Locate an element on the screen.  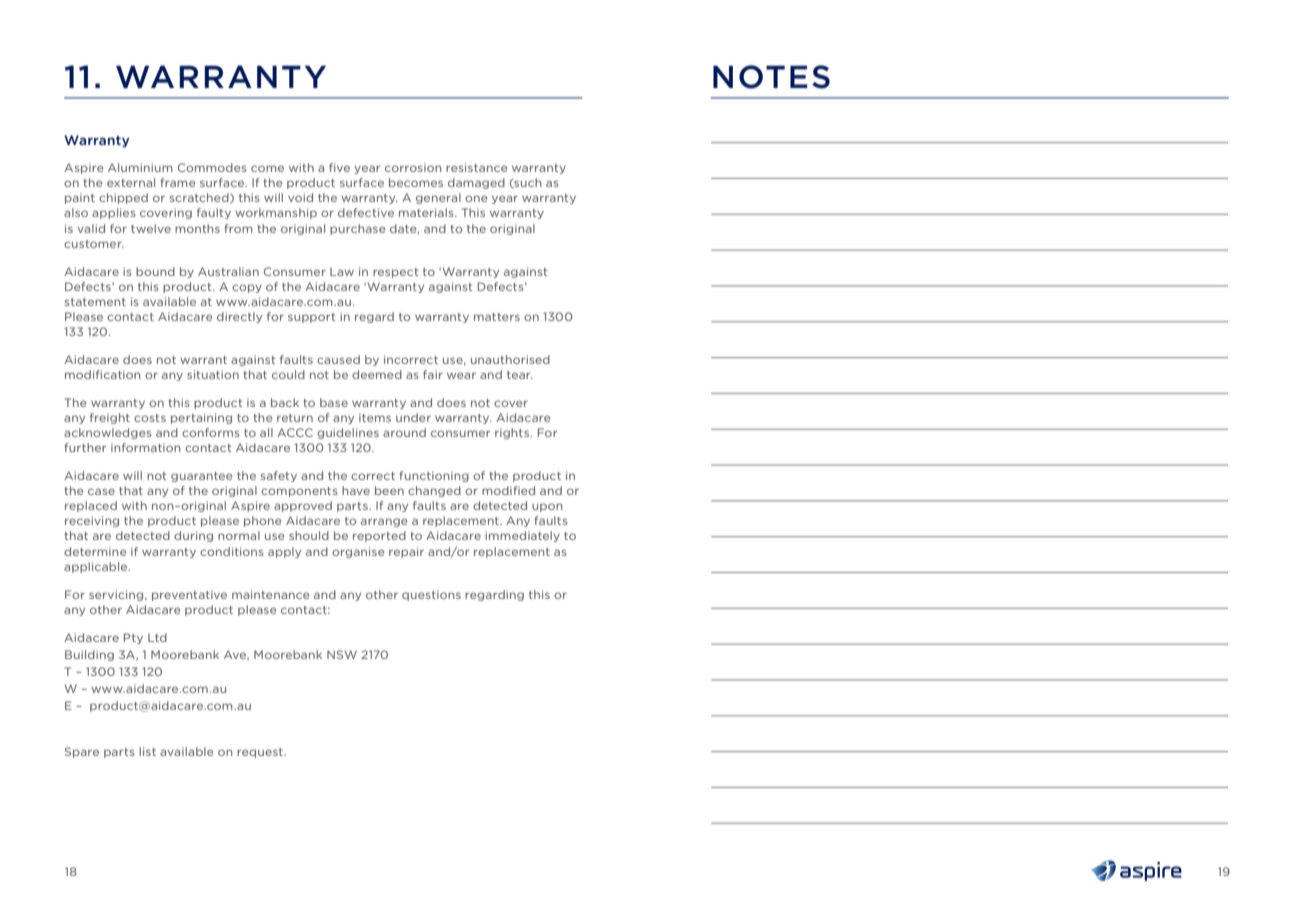
matters is located at coordinates (497, 317).
